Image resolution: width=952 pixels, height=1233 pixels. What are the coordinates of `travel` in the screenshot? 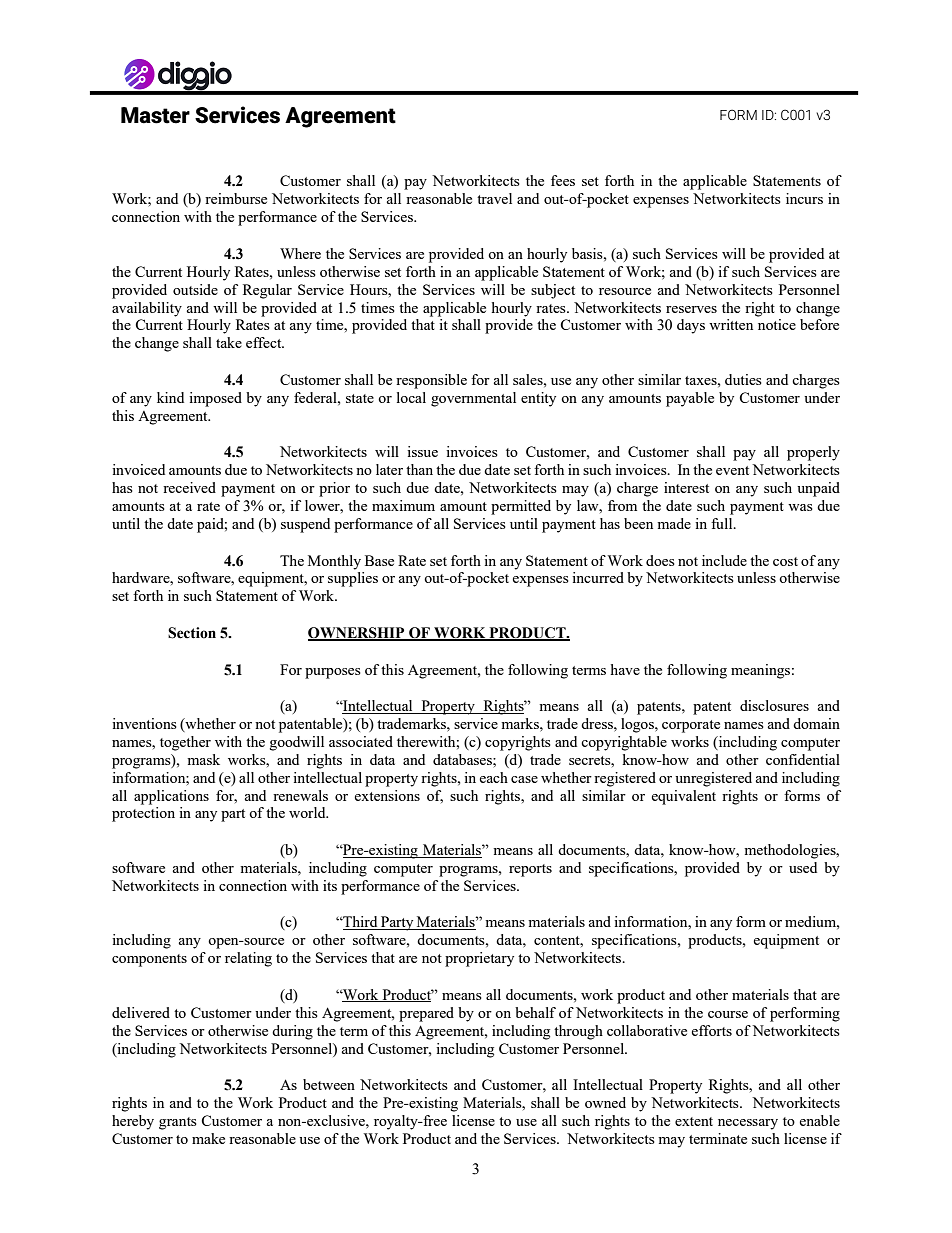 It's located at (494, 198).
